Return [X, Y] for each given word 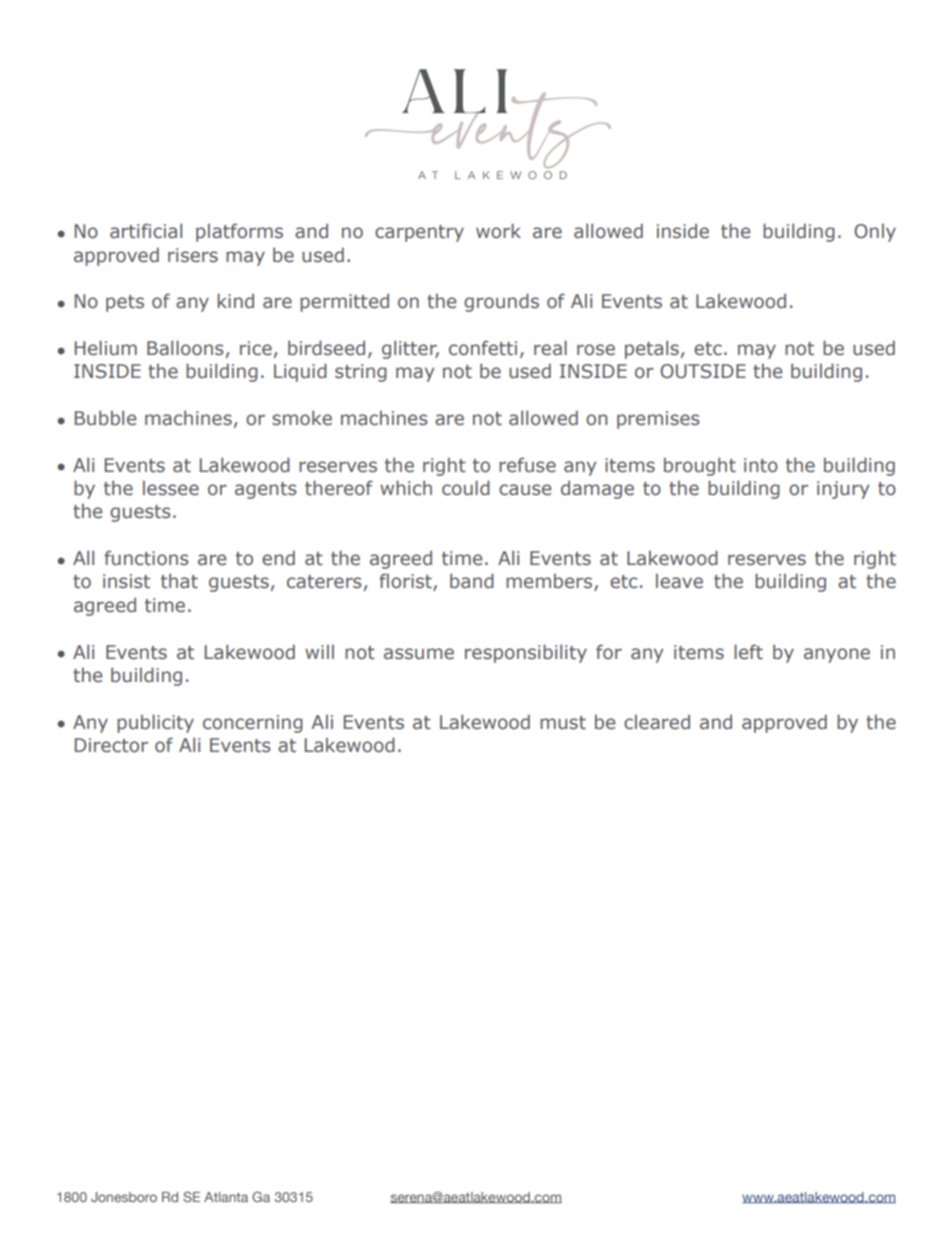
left [748, 652]
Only [875, 232]
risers [193, 255]
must [563, 723]
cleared [657, 722]
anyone [837, 655]
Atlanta [226, 1197]
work [498, 231]
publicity [155, 723]
